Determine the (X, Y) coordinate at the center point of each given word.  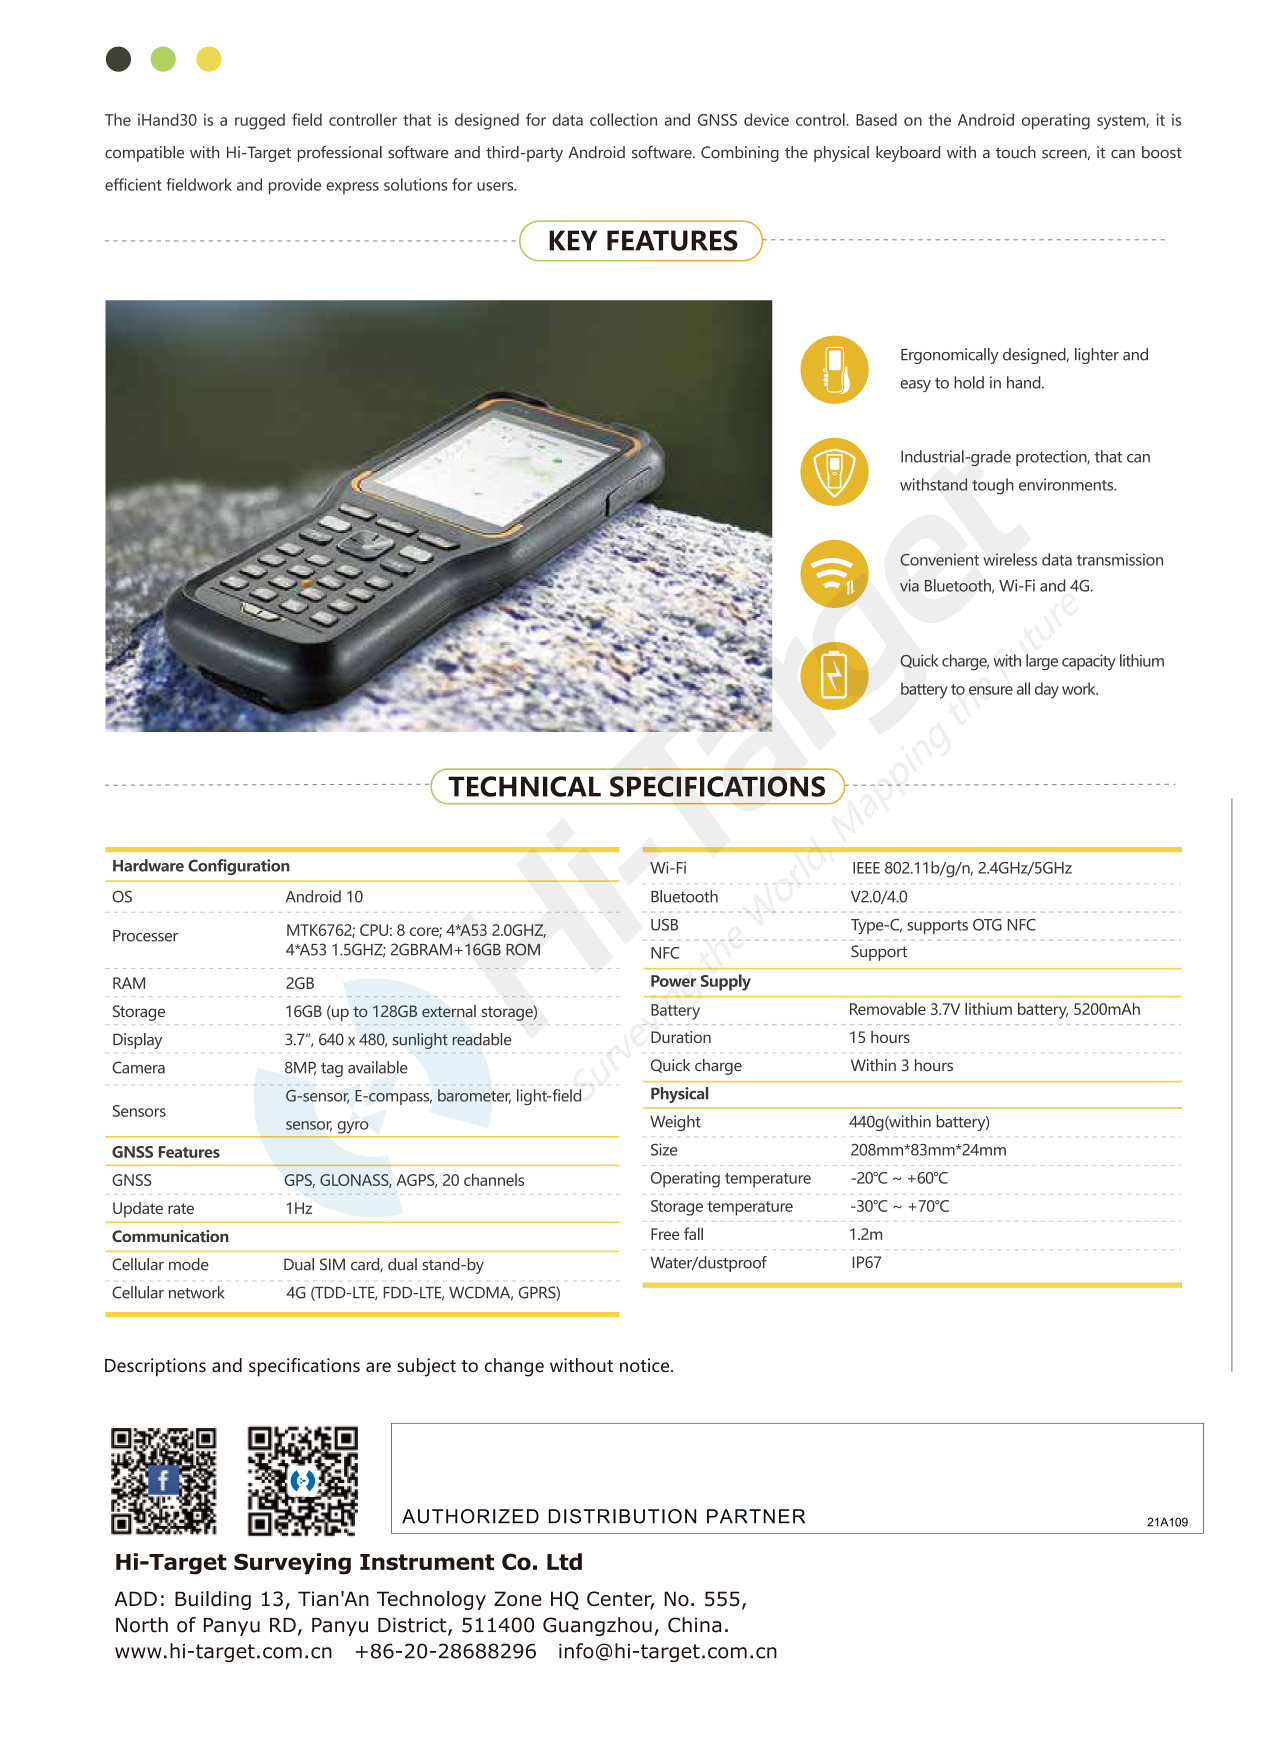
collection (623, 119)
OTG (987, 925)
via (909, 585)
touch (1016, 152)
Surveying (292, 1564)
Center (620, 1600)
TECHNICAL (524, 786)
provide (295, 186)
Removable (888, 1008)
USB (664, 925)
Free (665, 1234)
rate (181, 1208)
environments (1067, 484)
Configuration (239, 867)
